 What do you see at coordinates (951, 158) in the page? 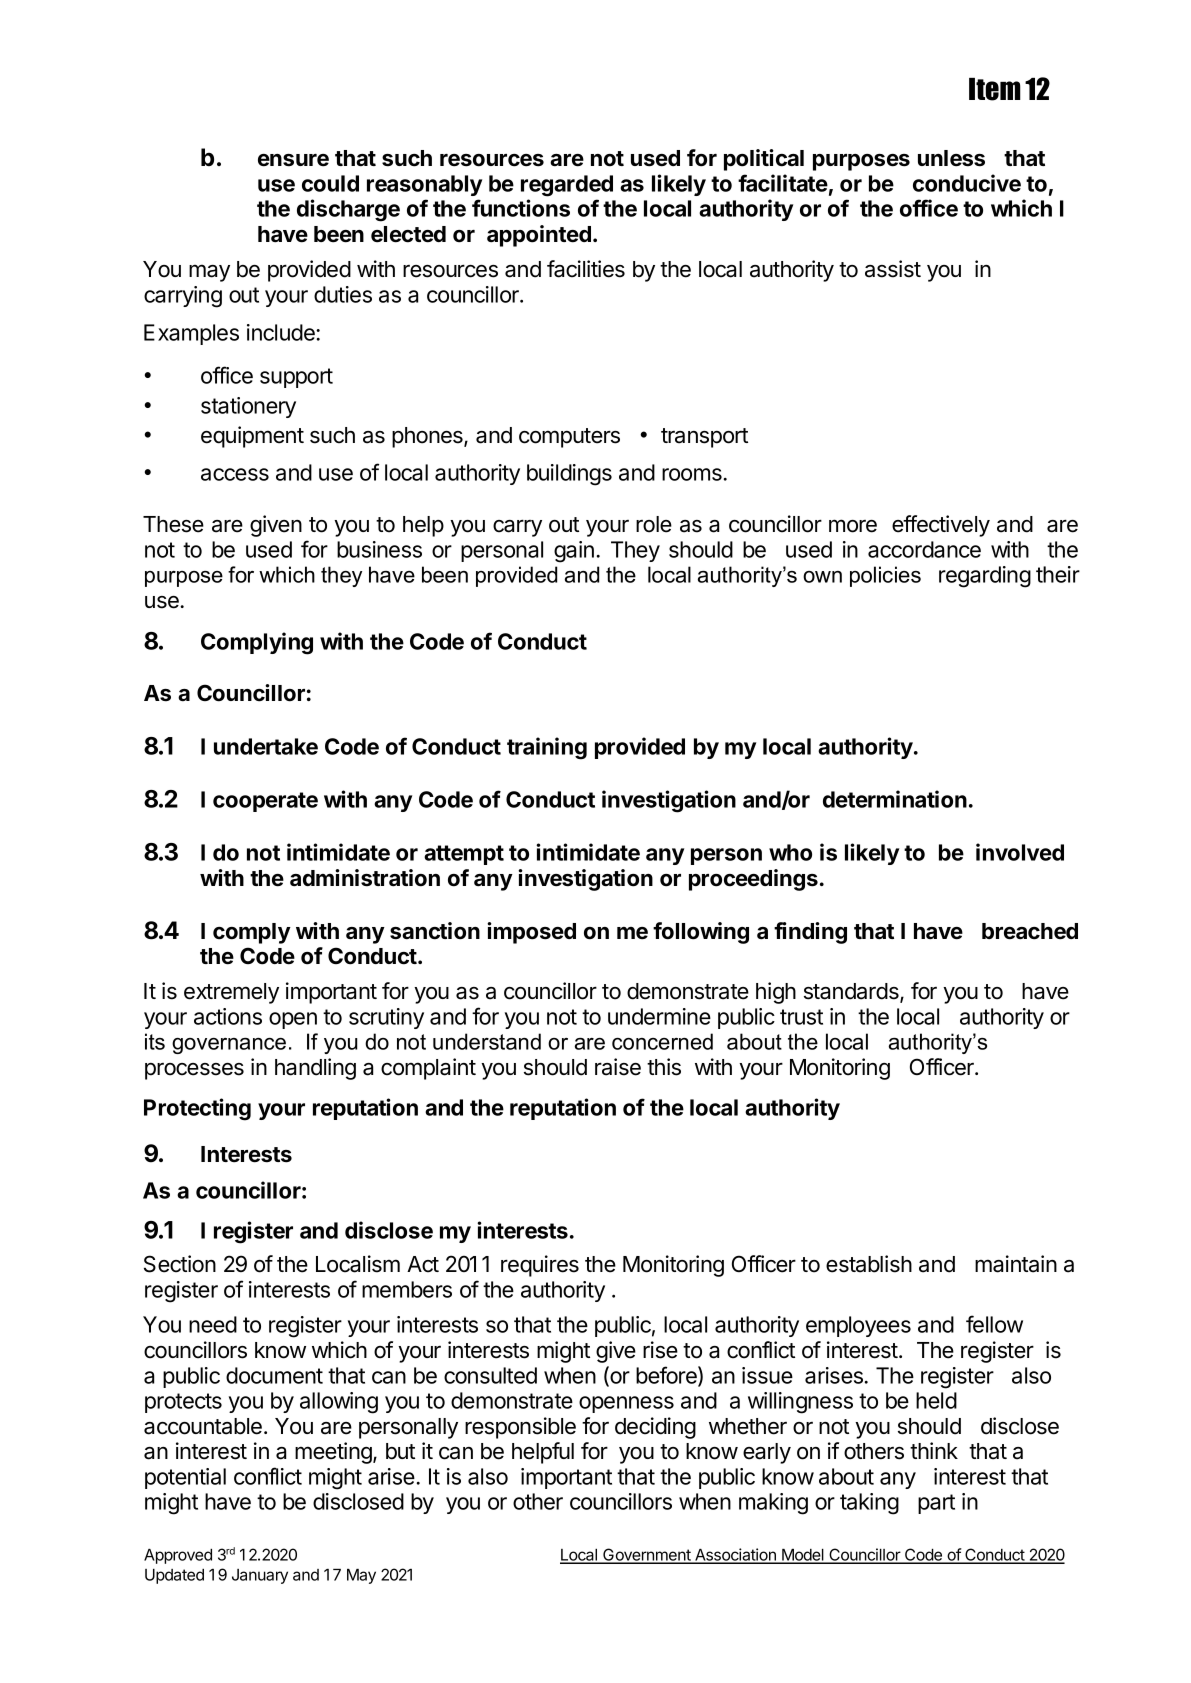
I see `unless` at bounding box center [951, 158].
